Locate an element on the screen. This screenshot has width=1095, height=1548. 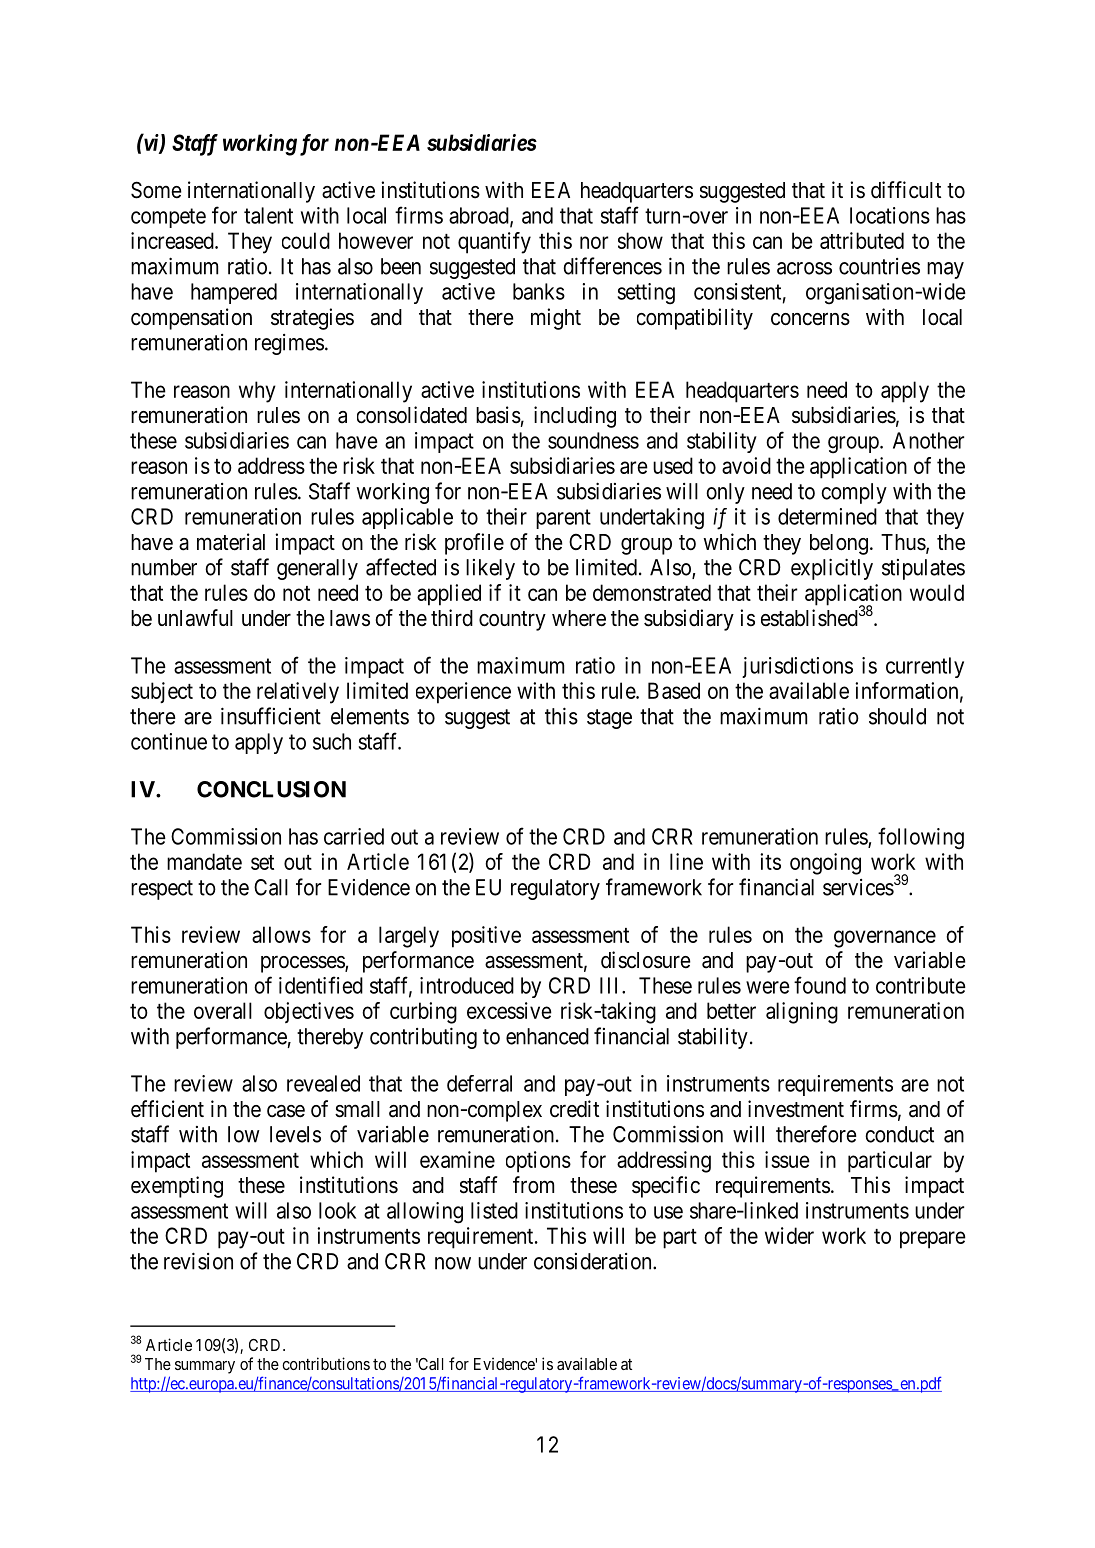
attributed is located at coordinates (862, 240).
